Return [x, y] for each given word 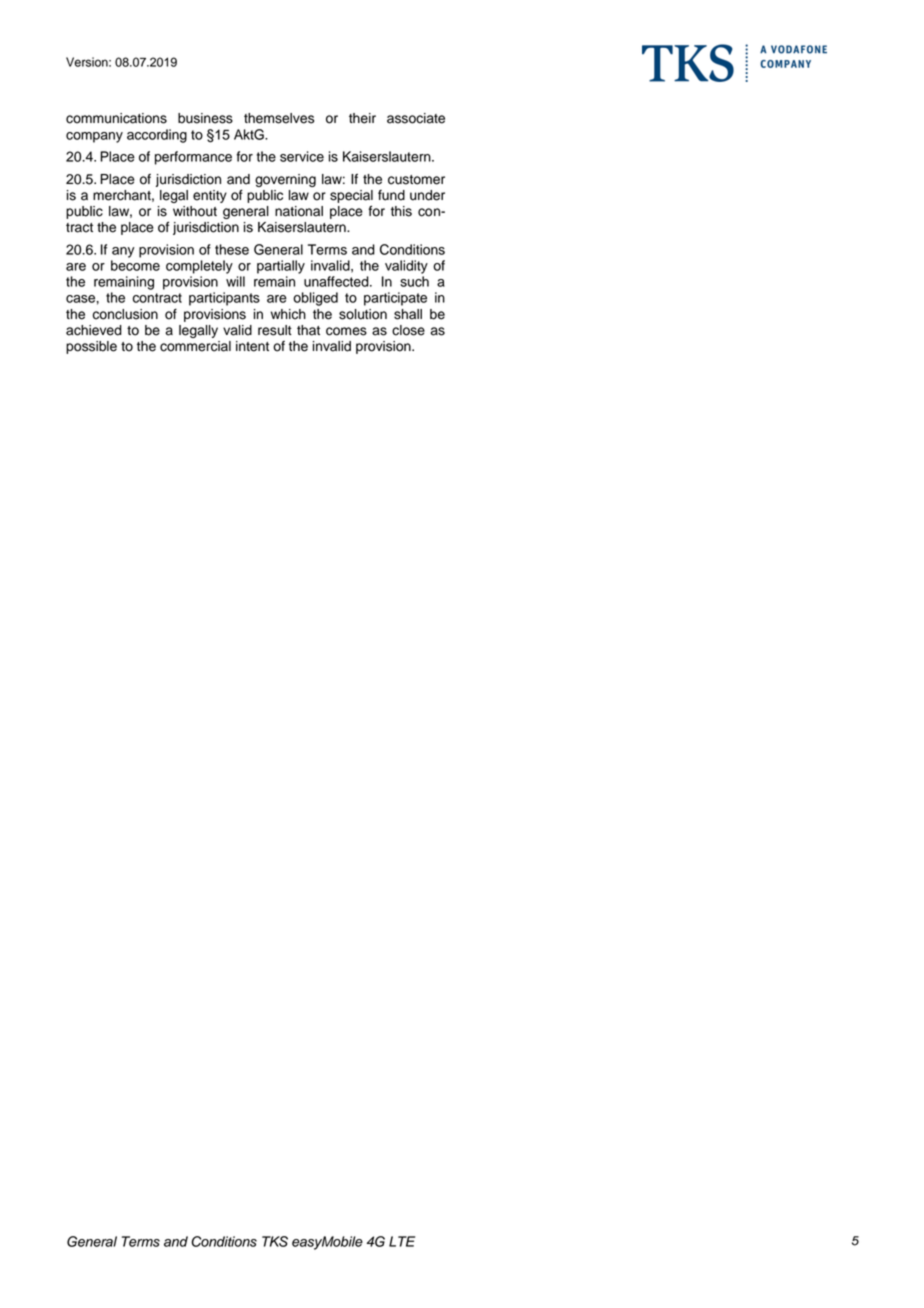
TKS [275, 1241]
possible [91, 347]
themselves [279, 118]
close [408, 330]
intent [252, 346]
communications [116, 118]
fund [391, 195]
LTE [402, 1241]
